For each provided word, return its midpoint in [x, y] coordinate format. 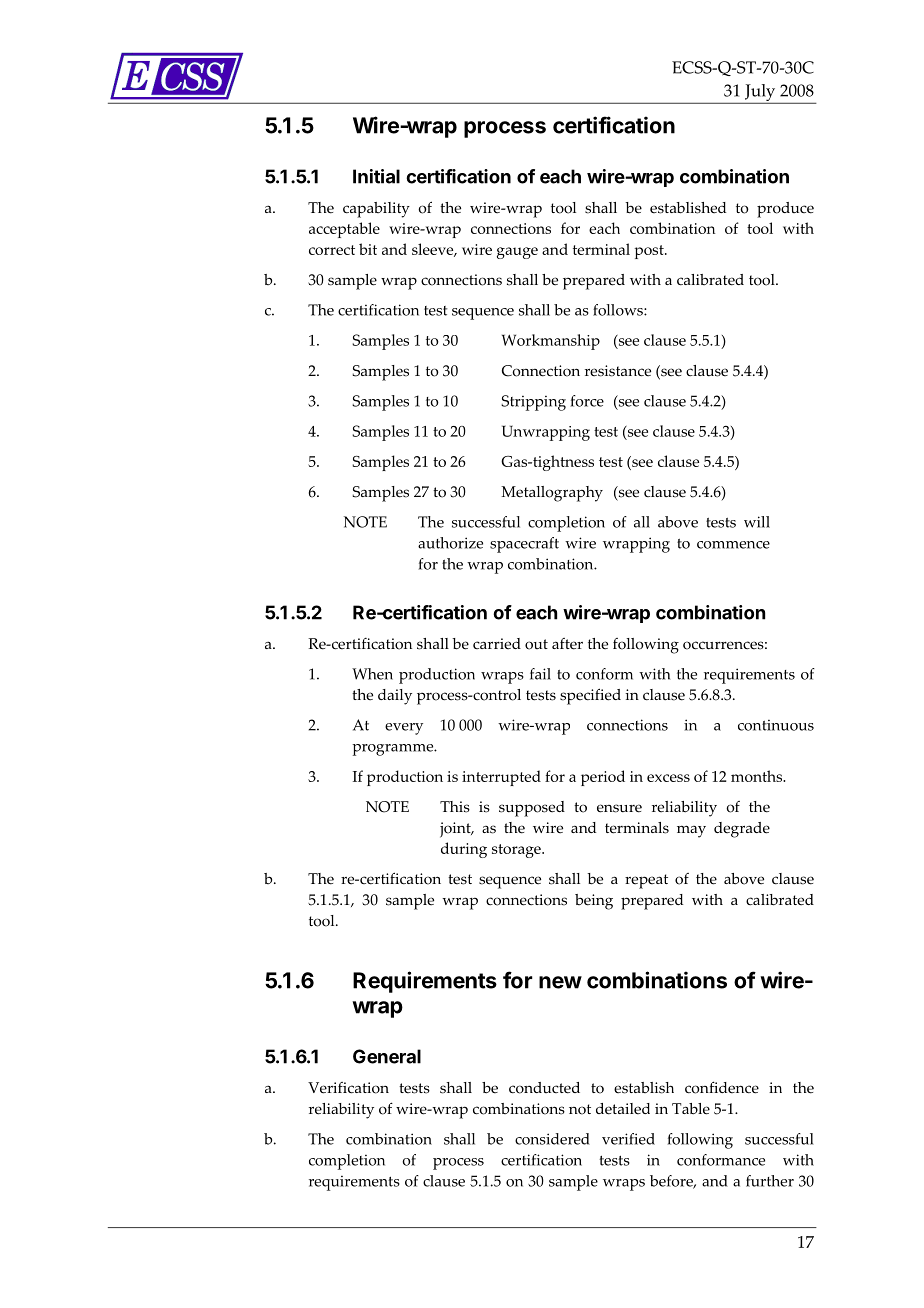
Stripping [533, 403]
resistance [618, 371]
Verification [348, 1088]
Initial [376, 176]
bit [368, 249]
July [760, 94]
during [464, 850]
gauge [517, 253]
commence [733, 545]
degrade [742, 830]
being [594, 902]
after [567, 644]
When [372, 674]
